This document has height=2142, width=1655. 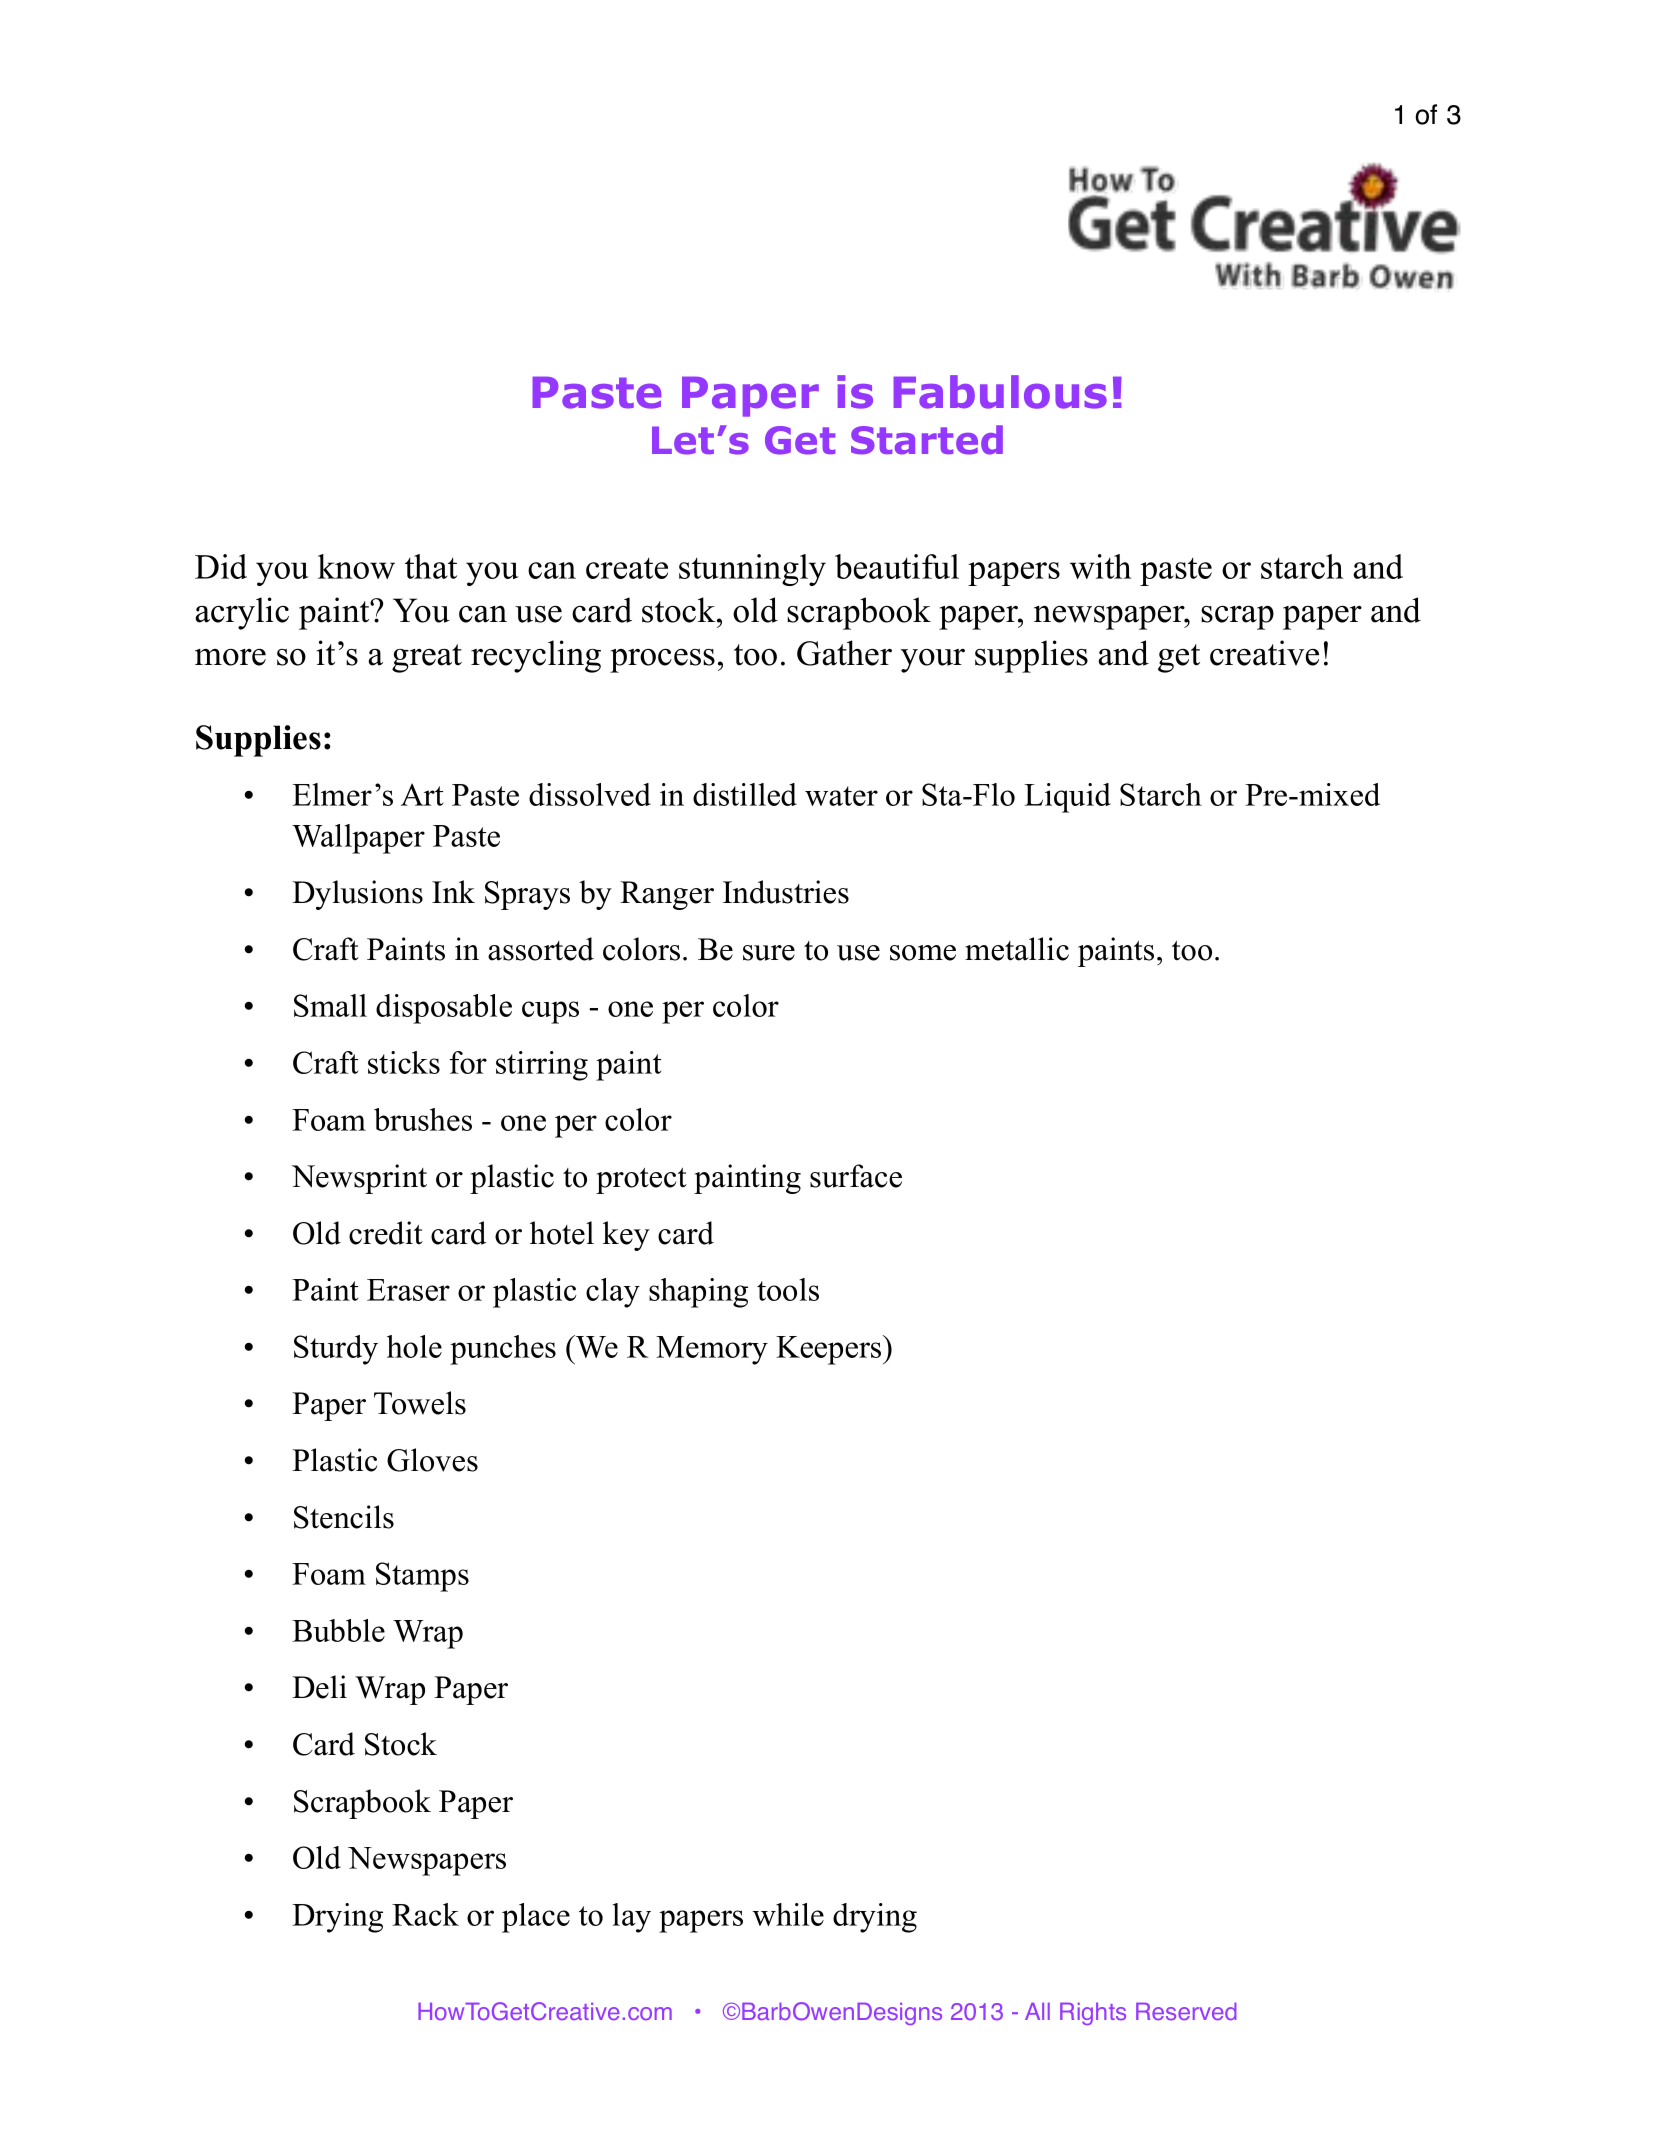 I want to click on Liquid, so click(x=1067, y=798).
